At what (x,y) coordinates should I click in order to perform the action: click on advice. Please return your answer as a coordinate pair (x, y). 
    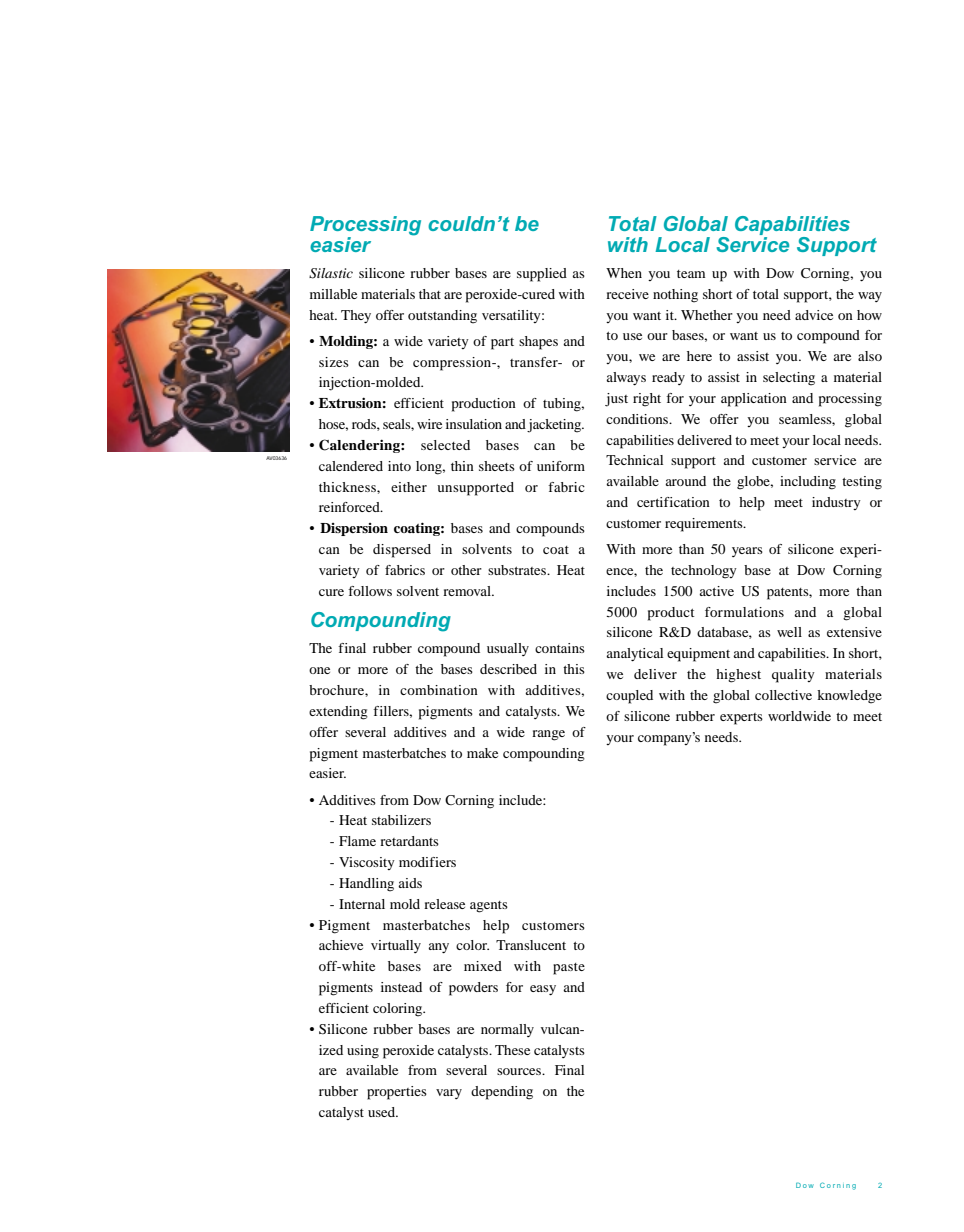
    Looking at the image, I should click on (814, 315).
